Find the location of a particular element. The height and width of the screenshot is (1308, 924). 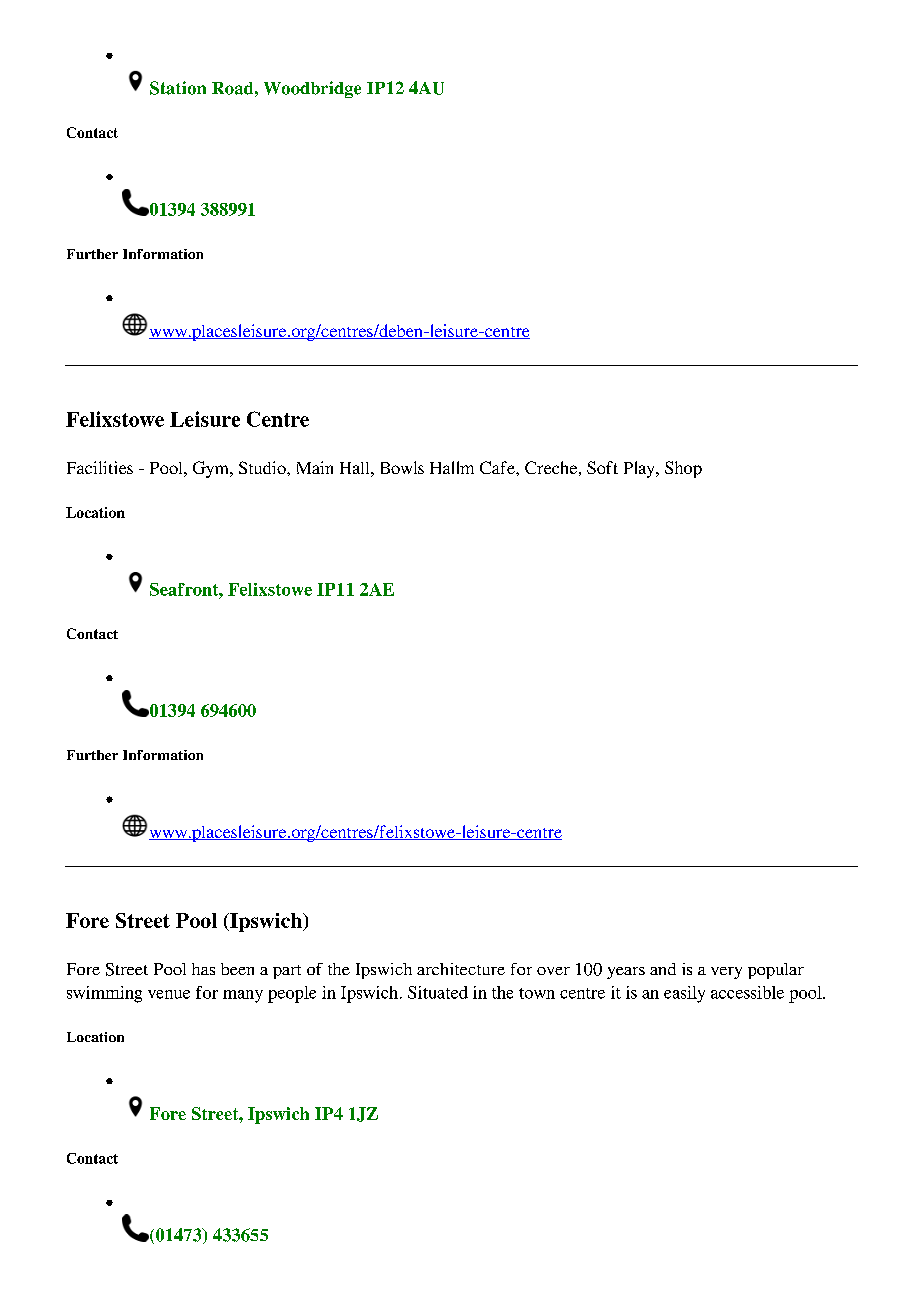

Station is located at coordinates (178, 88).
